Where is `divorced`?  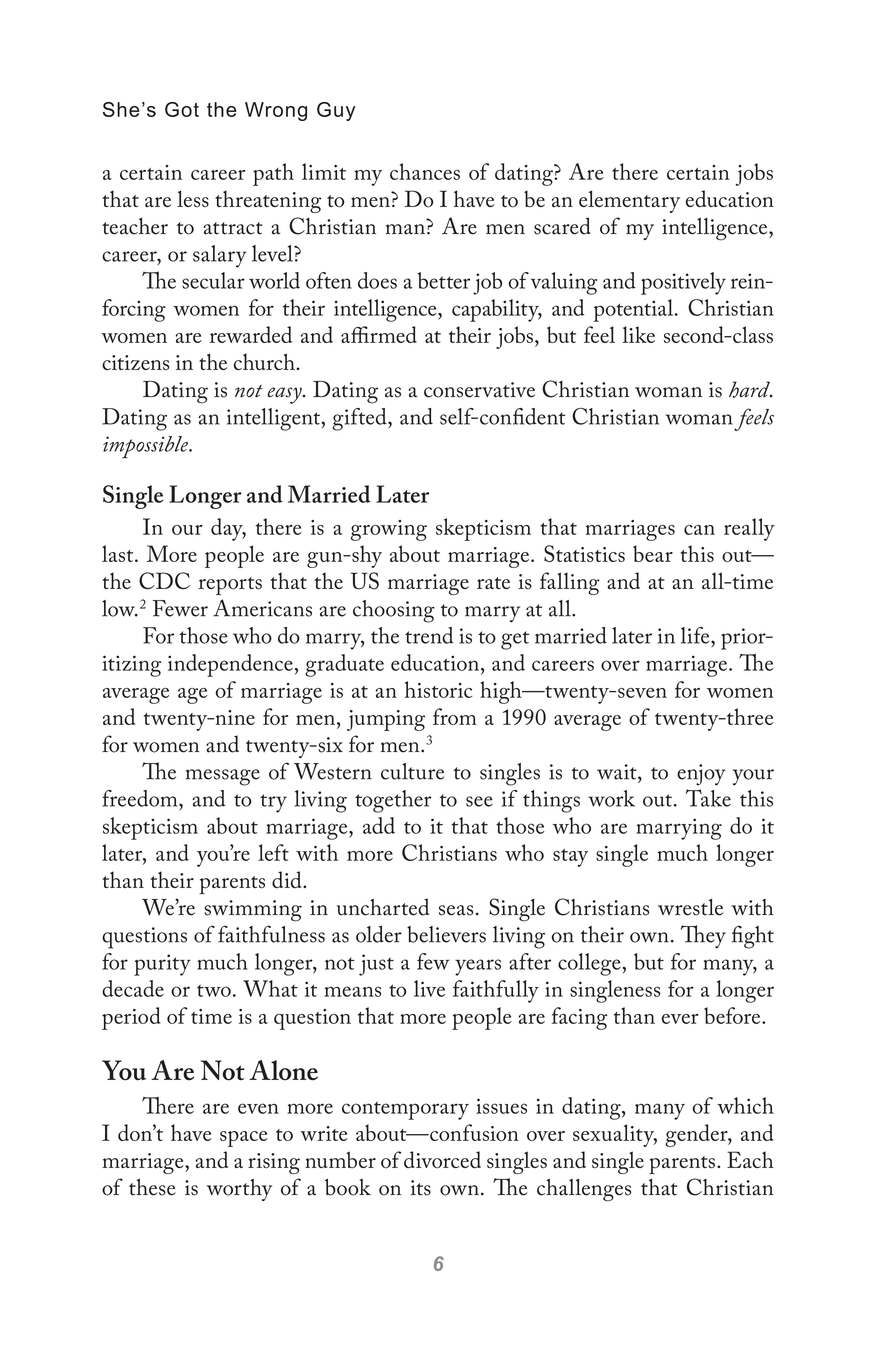
divorced is located at coordinates (442, 1160).
